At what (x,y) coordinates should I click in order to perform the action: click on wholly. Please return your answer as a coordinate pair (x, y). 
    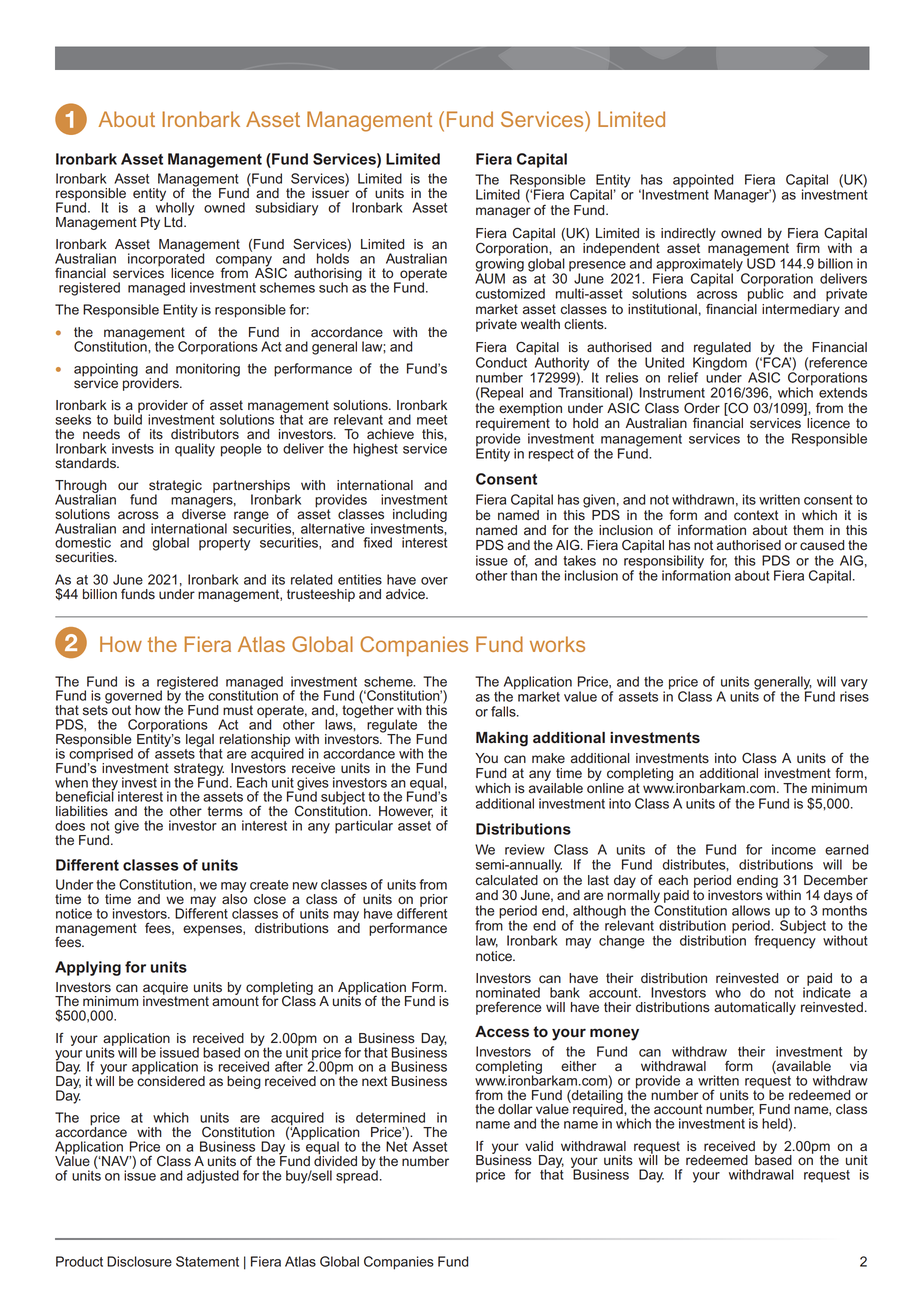
    Looking at the image, I should click on (175, 209).
